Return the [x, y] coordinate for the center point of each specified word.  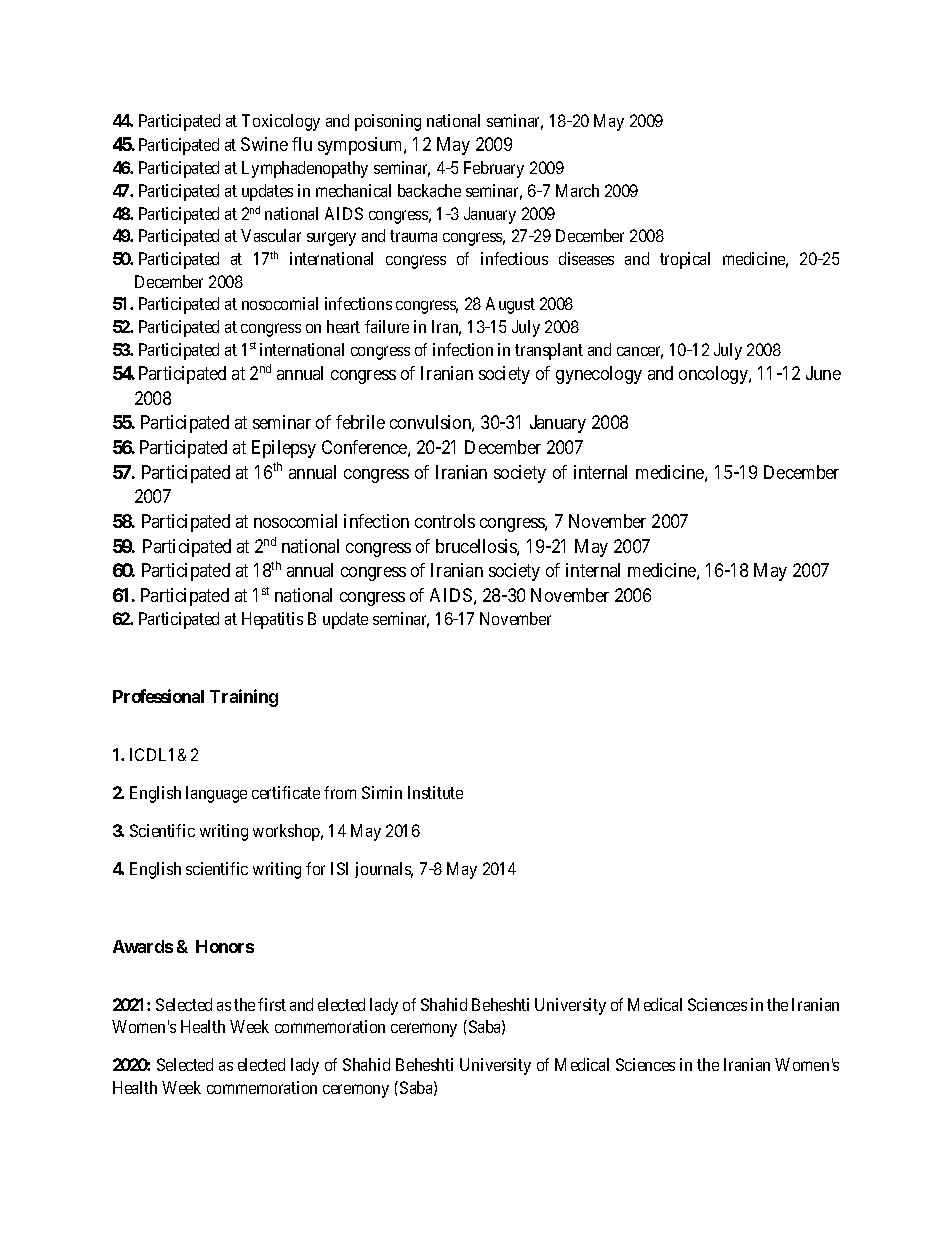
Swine [264, 144]
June [823, 373]
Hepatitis [272, 620]
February [494, 169]
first [272, 1004]
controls [445, 521]
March [577, 190]
